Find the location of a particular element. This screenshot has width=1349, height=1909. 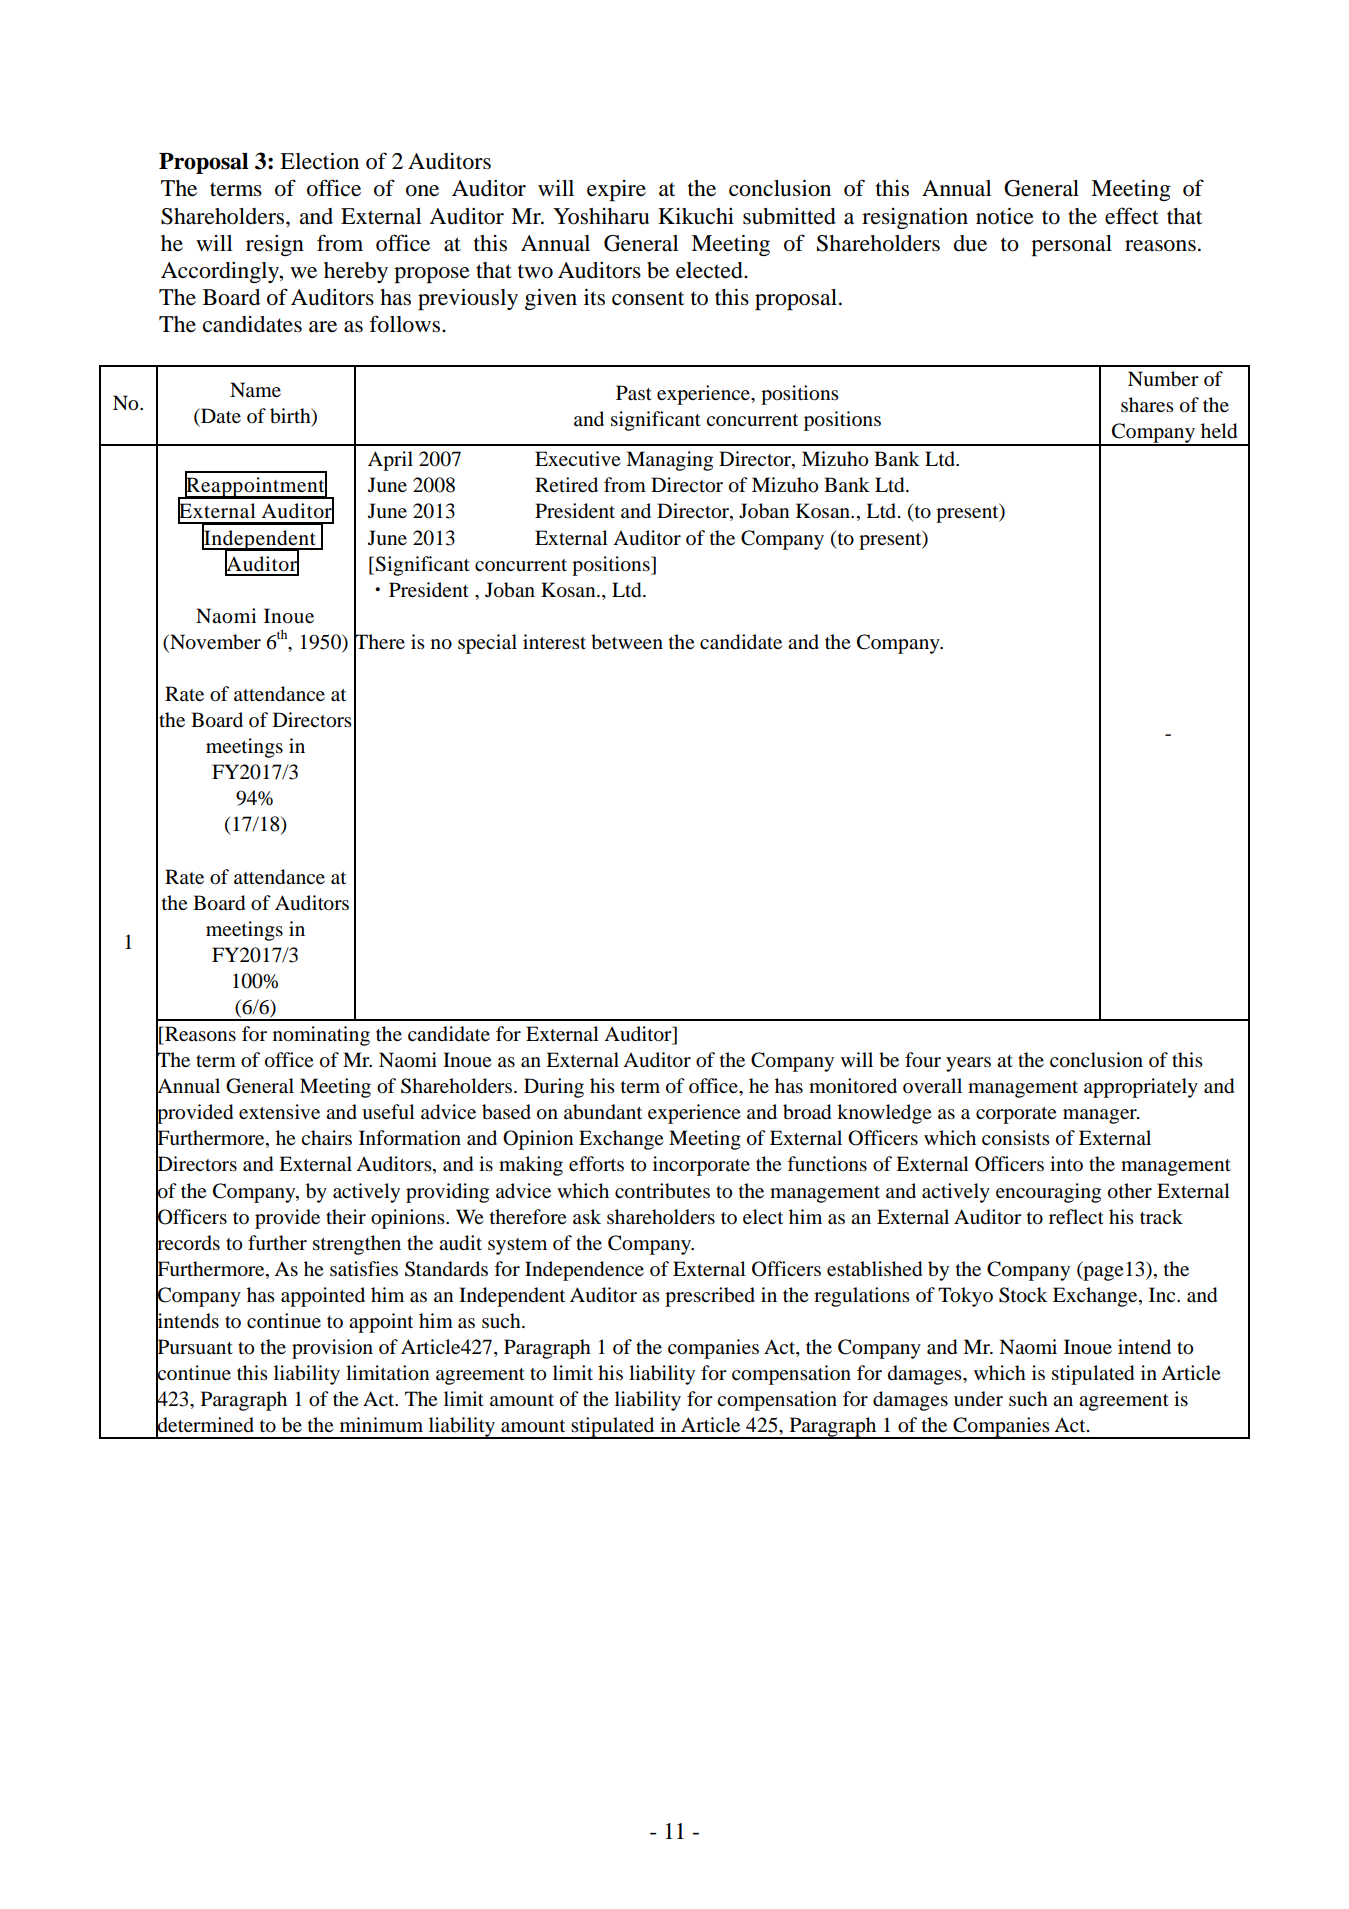

Kikuchi is located at coordinates (696, 216).
